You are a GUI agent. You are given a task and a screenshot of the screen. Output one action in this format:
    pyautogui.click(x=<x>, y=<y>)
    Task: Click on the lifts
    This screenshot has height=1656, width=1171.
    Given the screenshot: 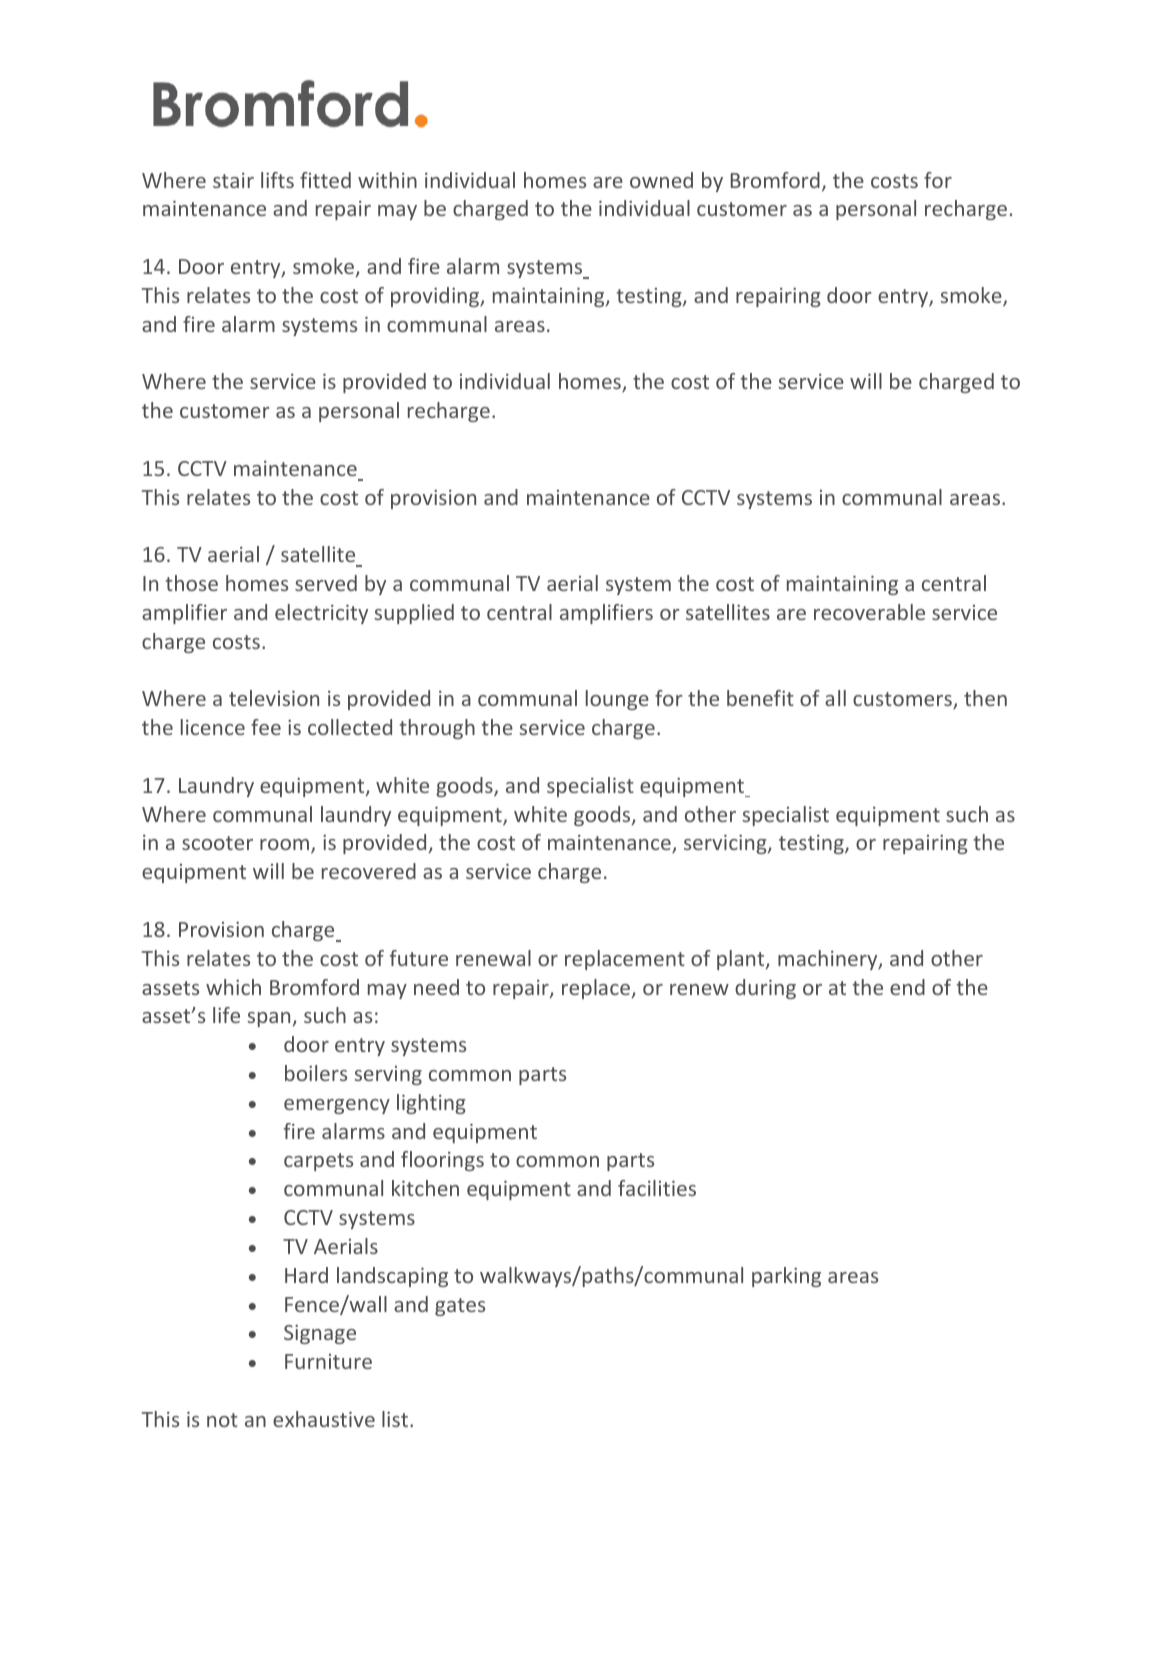 What is the action you would take?
    pyautogui.click(x=277, y=180)
